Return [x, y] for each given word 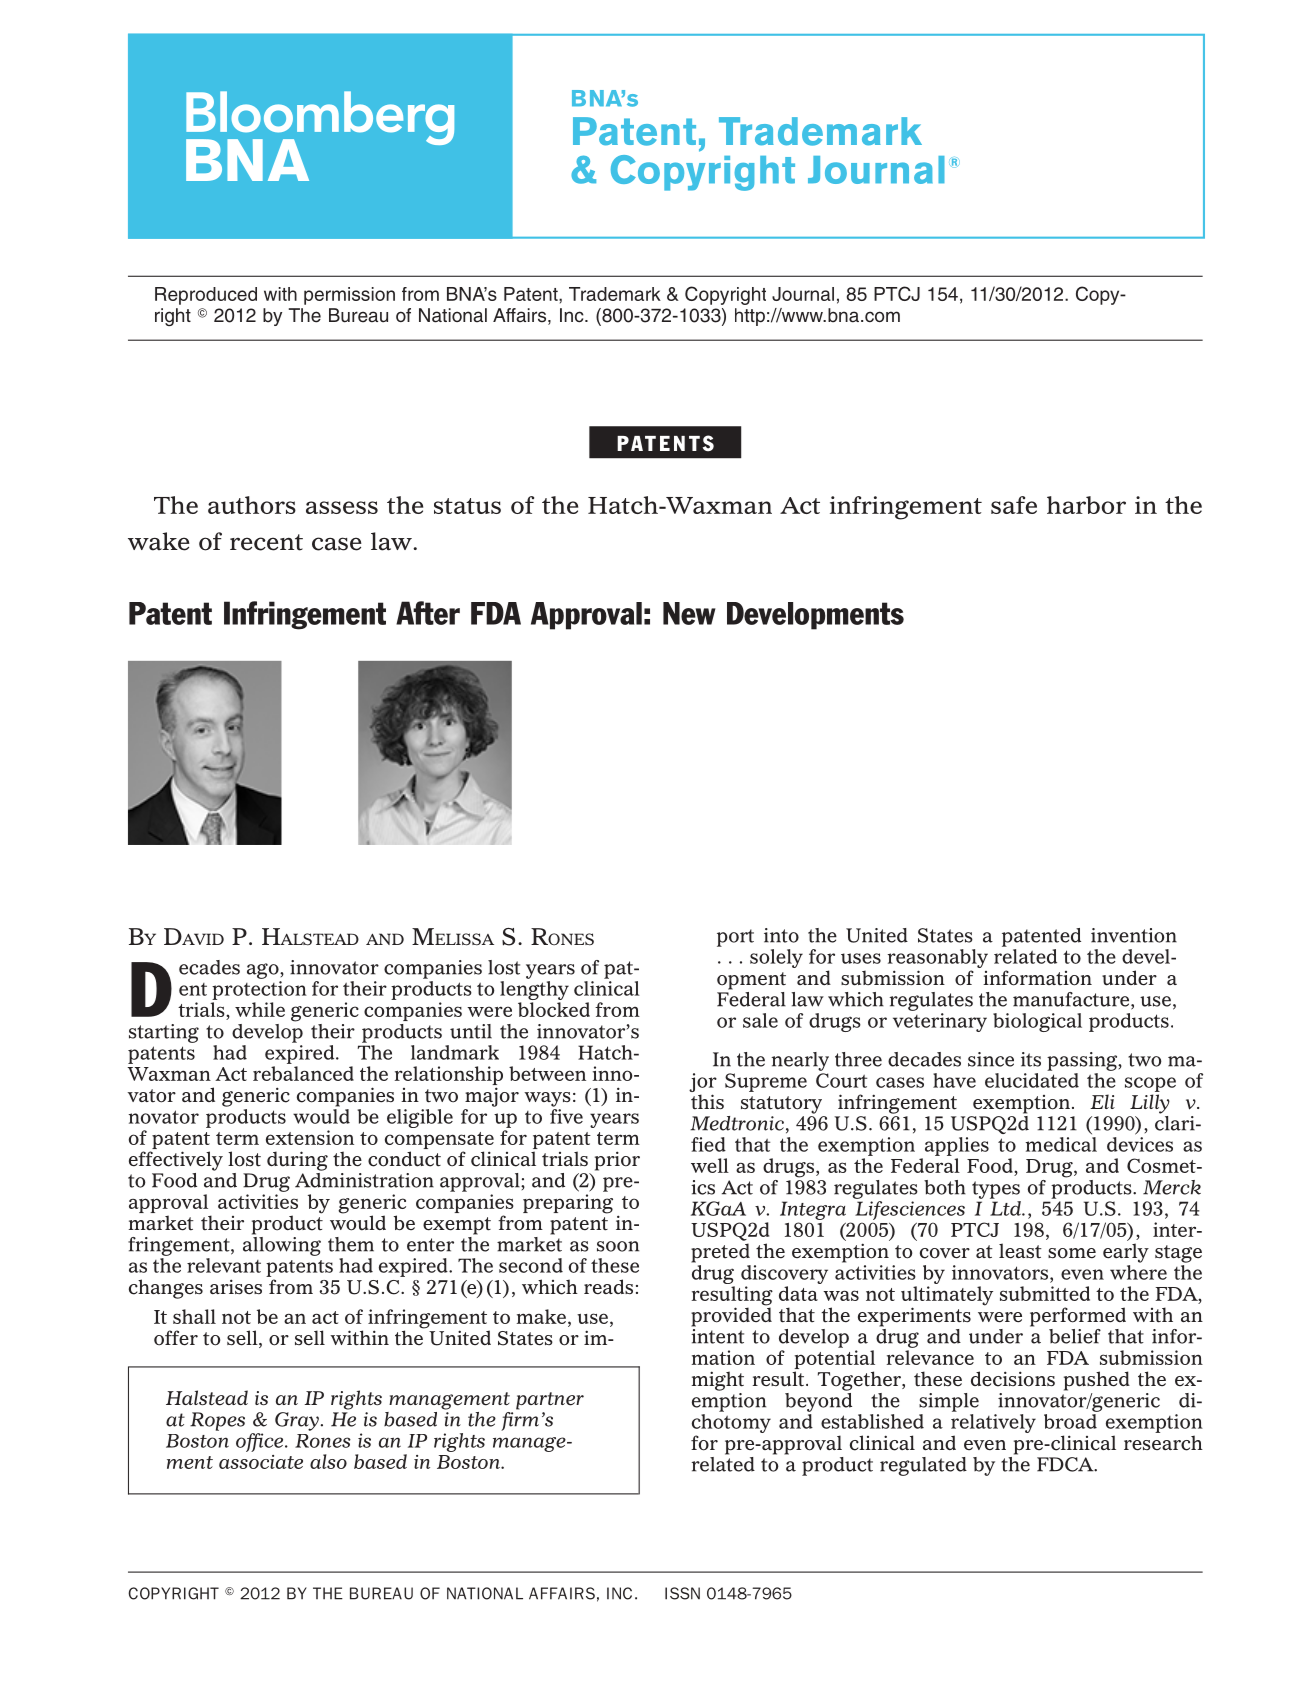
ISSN [682, 1593]
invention [1134, 935]
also [328, 1461]
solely [776, 958]
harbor [1086, 505]
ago [264, 971]
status [467, 506]
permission [349, 296]
